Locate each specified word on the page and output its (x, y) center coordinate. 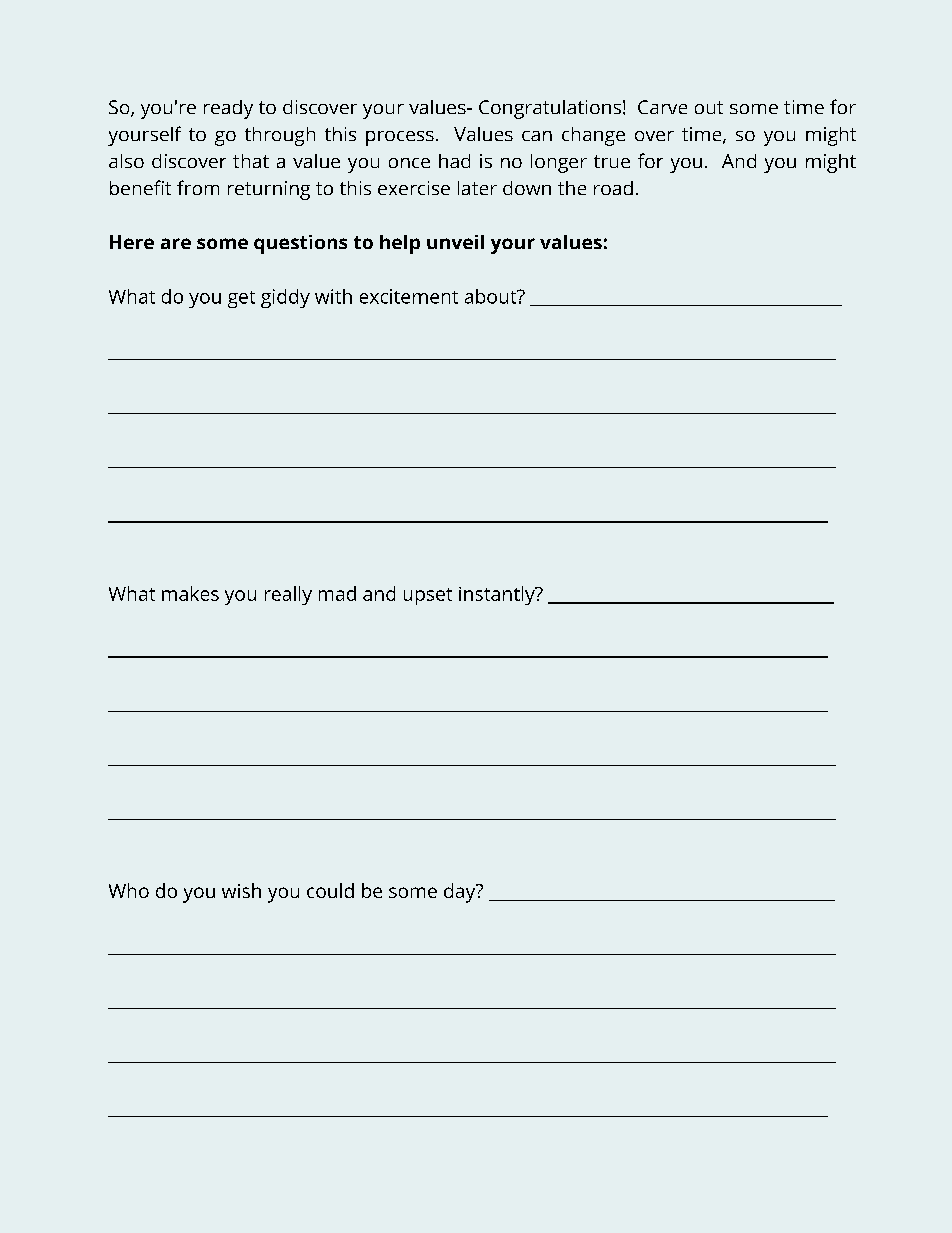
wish (241, 890)
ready (228, 109)
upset (428, 596)
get (241, 299)
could (330, 890)
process (400, 138)
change (593, 136)
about (492, 296)
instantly (498, 595)
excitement (409, 296)
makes (190, 593)
